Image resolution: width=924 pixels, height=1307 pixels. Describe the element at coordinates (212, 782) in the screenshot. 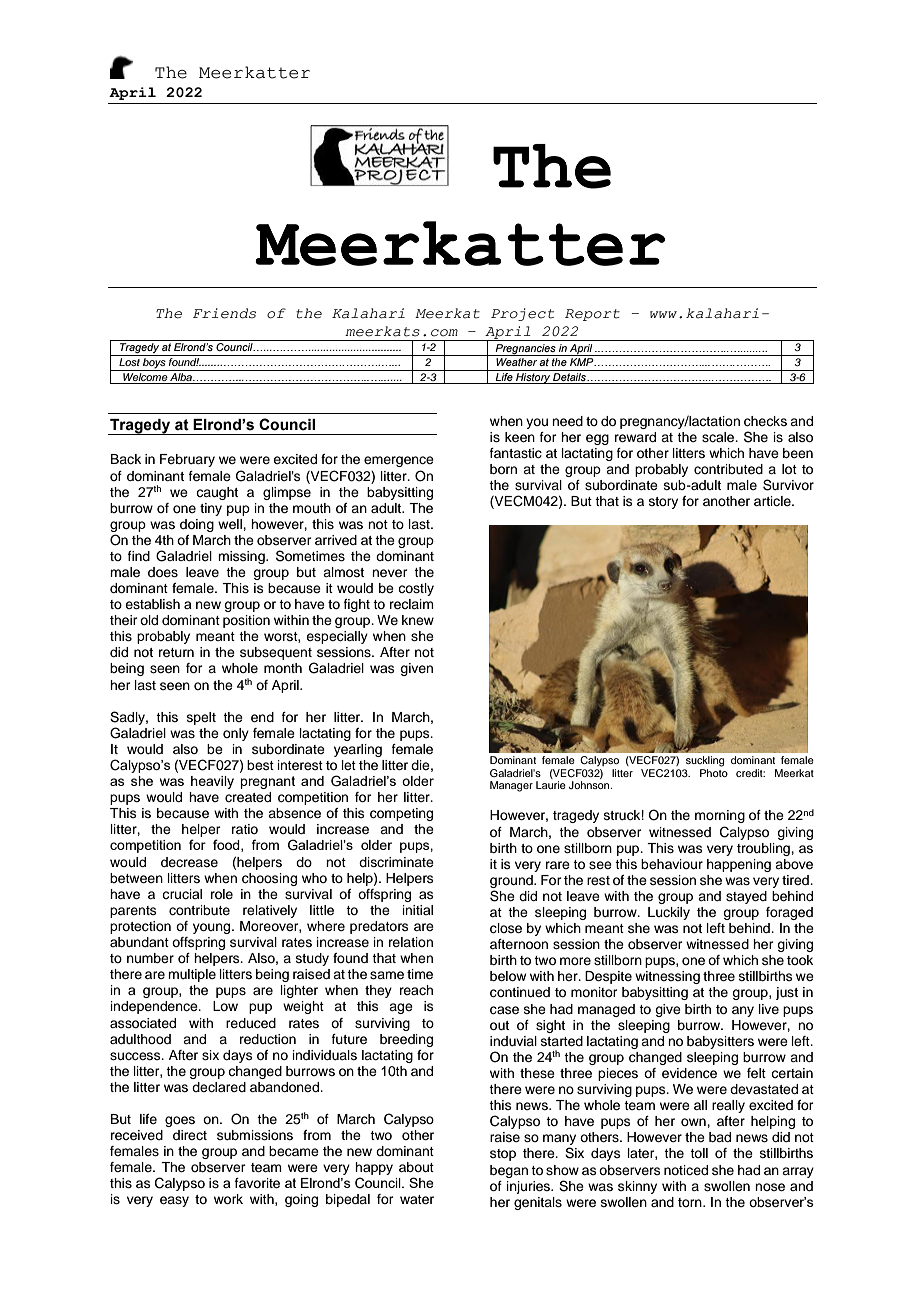

I see `heavily` at that location.
